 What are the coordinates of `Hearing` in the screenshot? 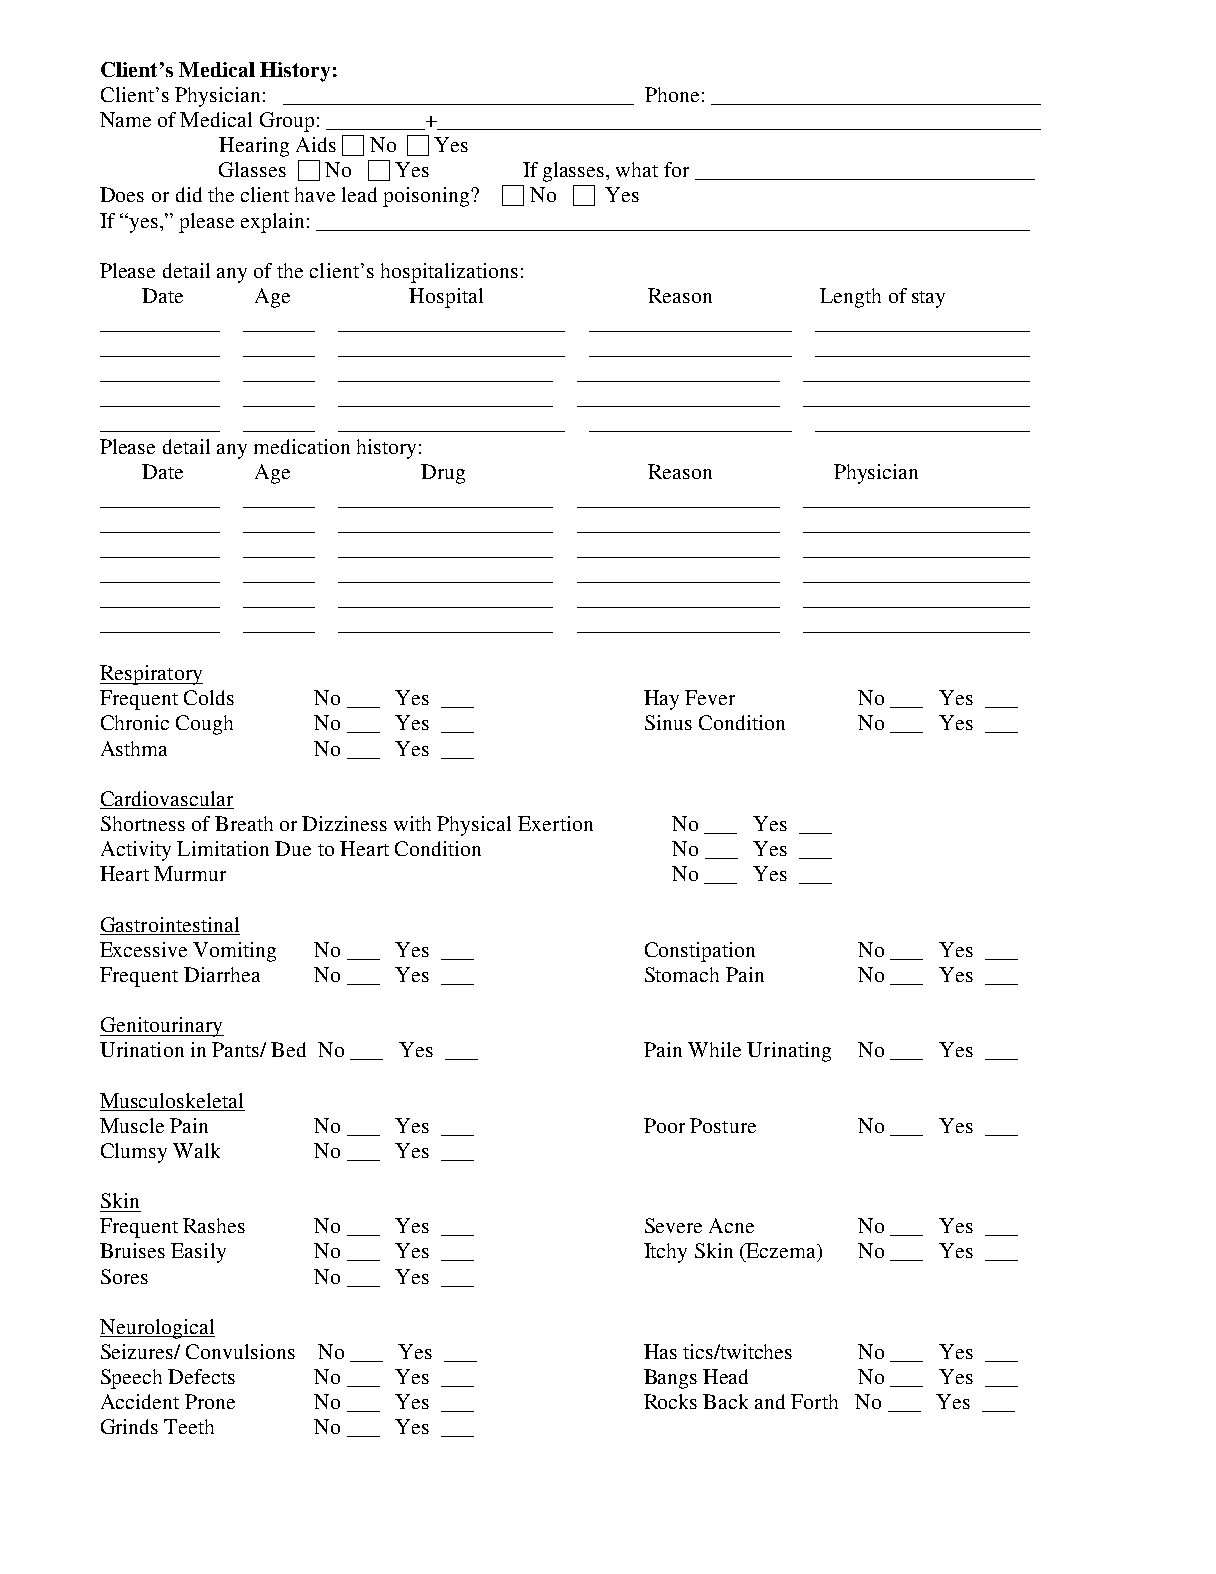 It's located at (254, 147).
